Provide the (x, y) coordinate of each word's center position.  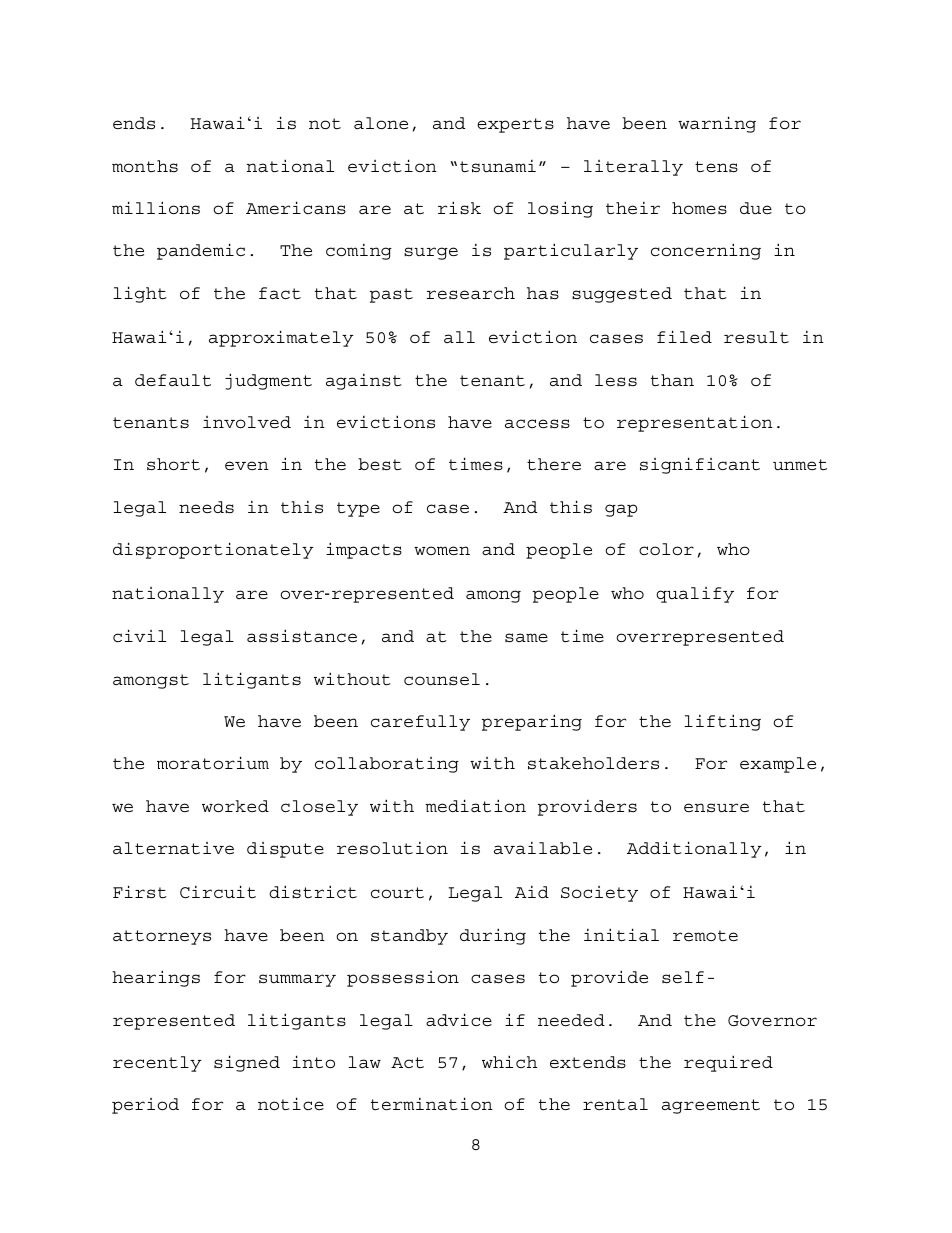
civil (139, 635)
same (526, 637)
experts (515, 125)
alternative (173, 848)
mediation (475, 806)
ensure (716, 808)
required (728, 1063)
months (145, 166)
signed (247, 1063)
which (509, 1061)
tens (716, 167)
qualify (695, 595)
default (173, 380)
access (537, 423)
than (672, 380)
